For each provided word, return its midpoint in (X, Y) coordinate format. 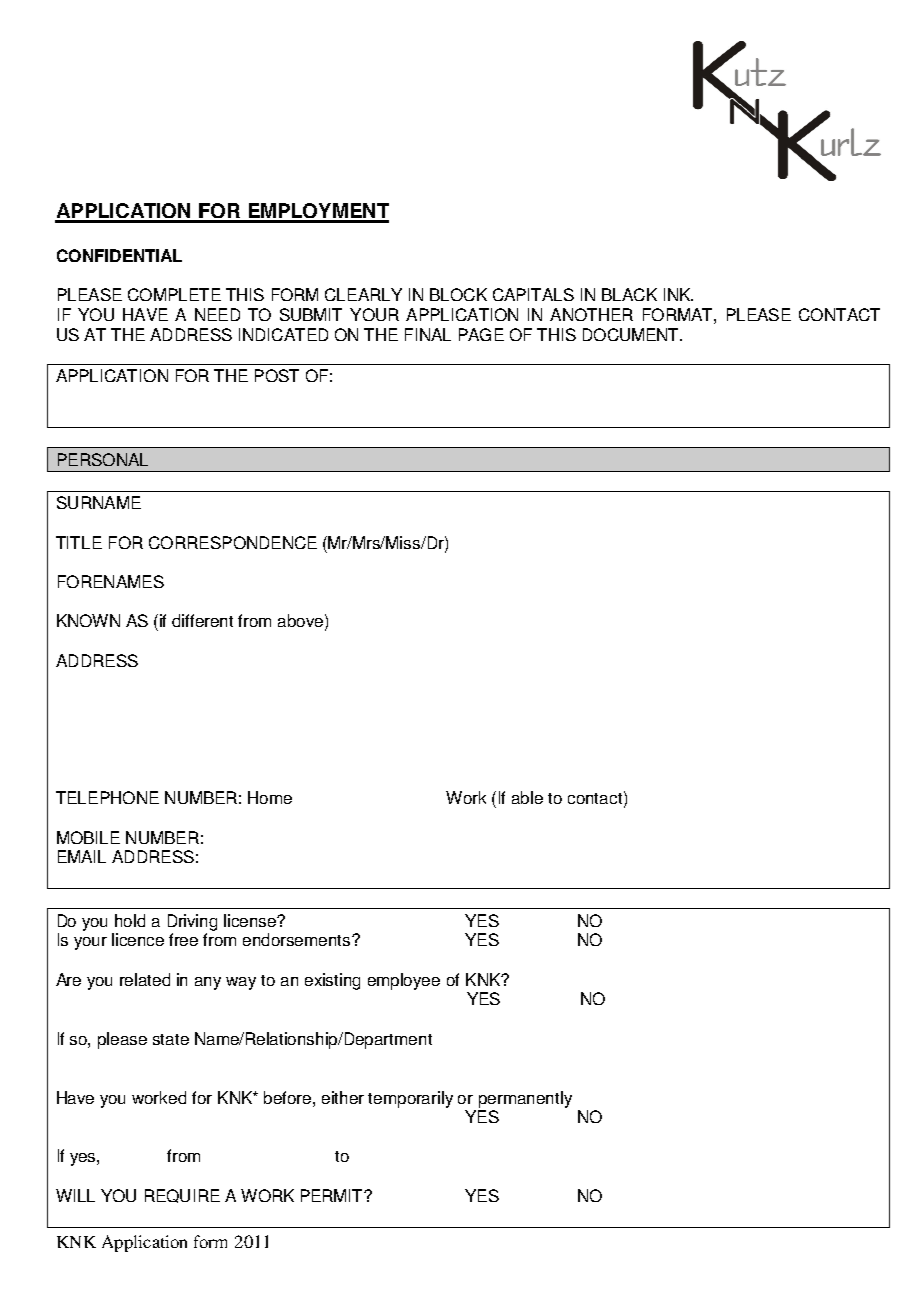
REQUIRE (182, 1196)
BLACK (629, 294)
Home (270, 797)
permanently (525, 1099)
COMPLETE (174, 294)
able (527, 797)
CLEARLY (363, 294)
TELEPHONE (107, 797)
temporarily (410, 1099)
